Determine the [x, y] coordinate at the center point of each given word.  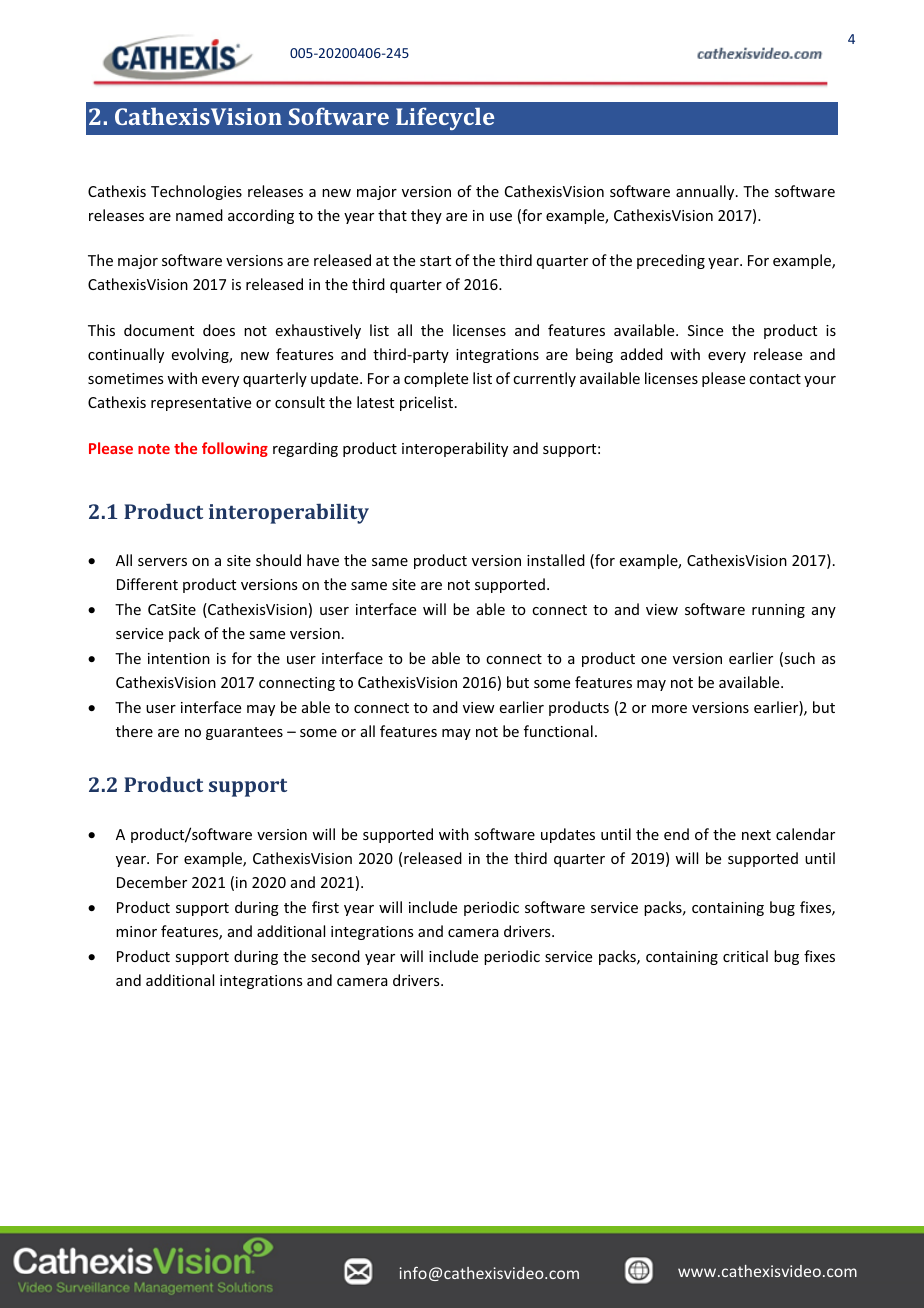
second [335, 956]
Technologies [196, 192]
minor [136, 931]
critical [745, 956]
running [778, 611]
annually [706, 192]
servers [162, 562]
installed [556, 560]
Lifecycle [445, 118]
